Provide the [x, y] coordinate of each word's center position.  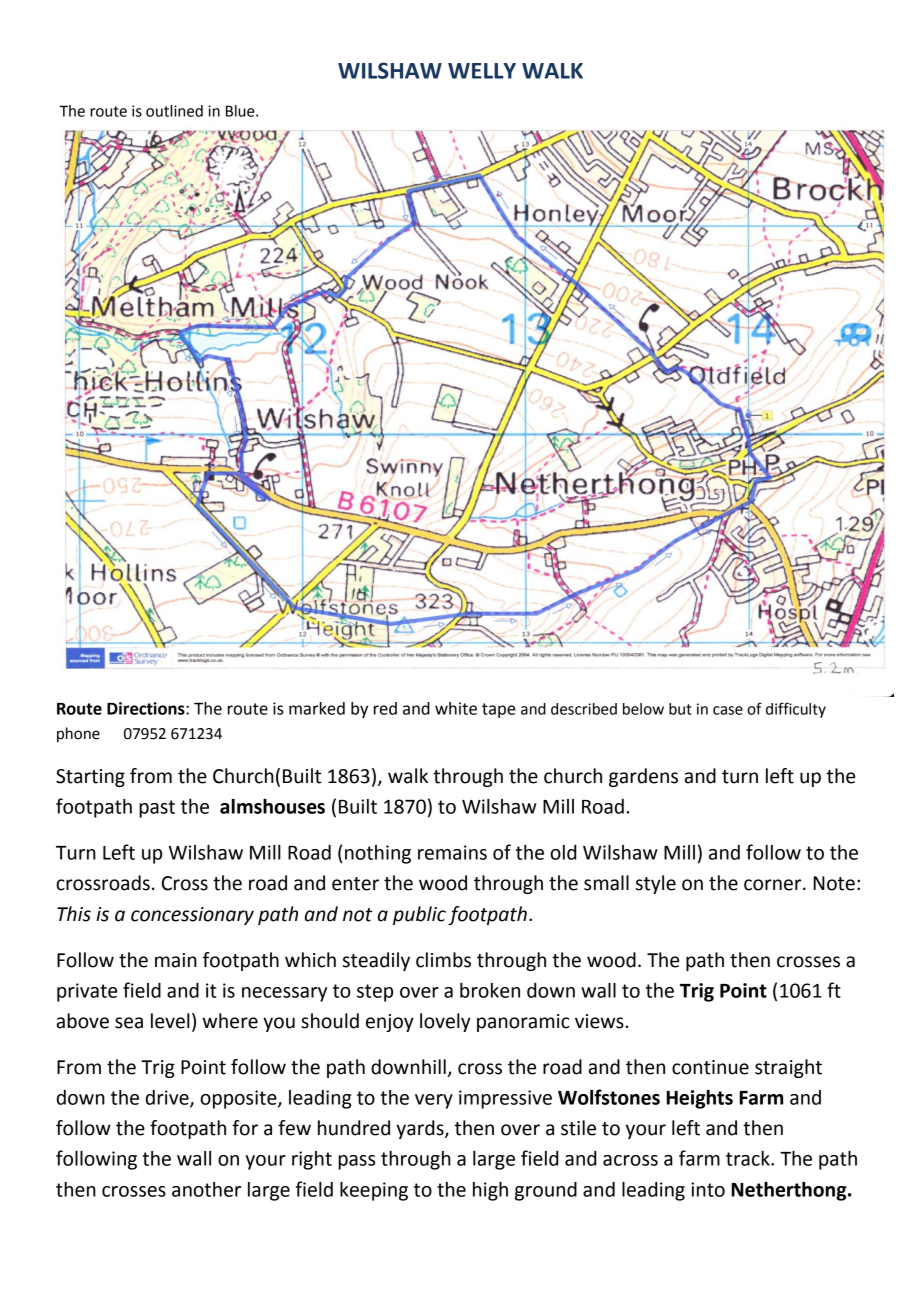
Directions [147, 708]
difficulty [796, 710]
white [456, 708]
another [206, 1189]
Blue [241, 111]
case [728, 710]
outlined [174, 111]
